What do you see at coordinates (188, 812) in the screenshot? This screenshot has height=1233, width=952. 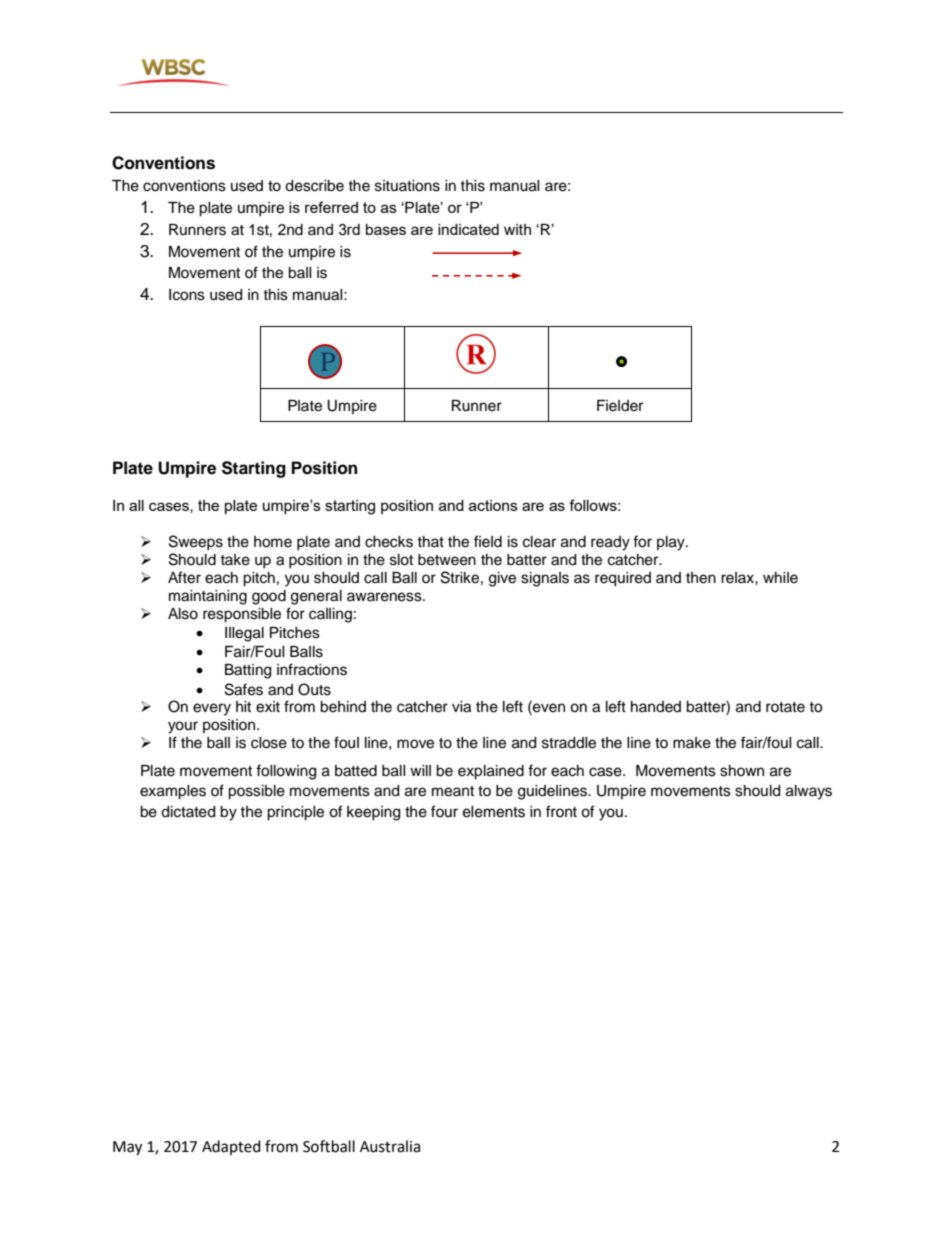 I see `dictated` at bounding box center [188, 812].
